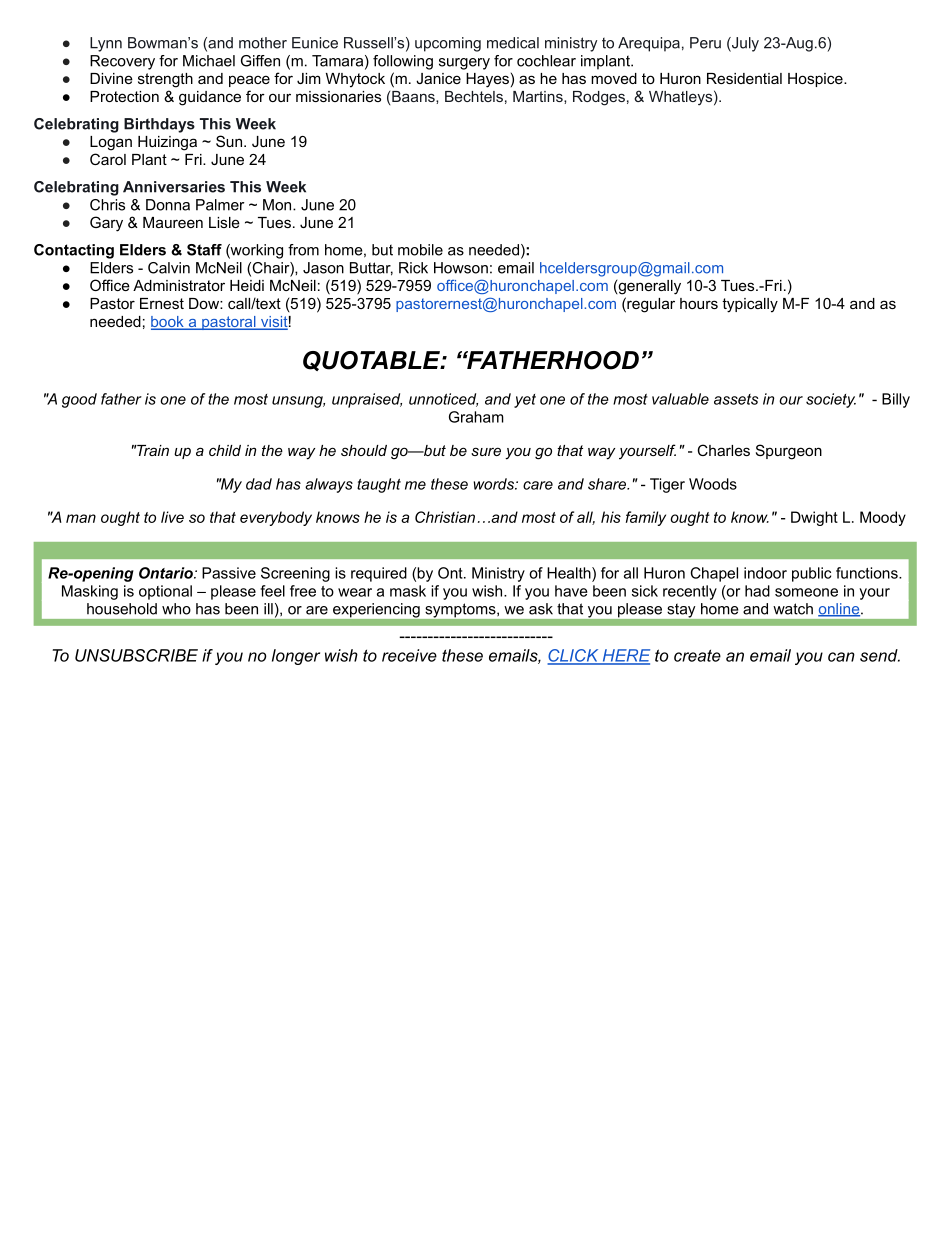  What do you see at coordinates (225, 450) in the document?
I see `child` at bounding box center [225, 450].
